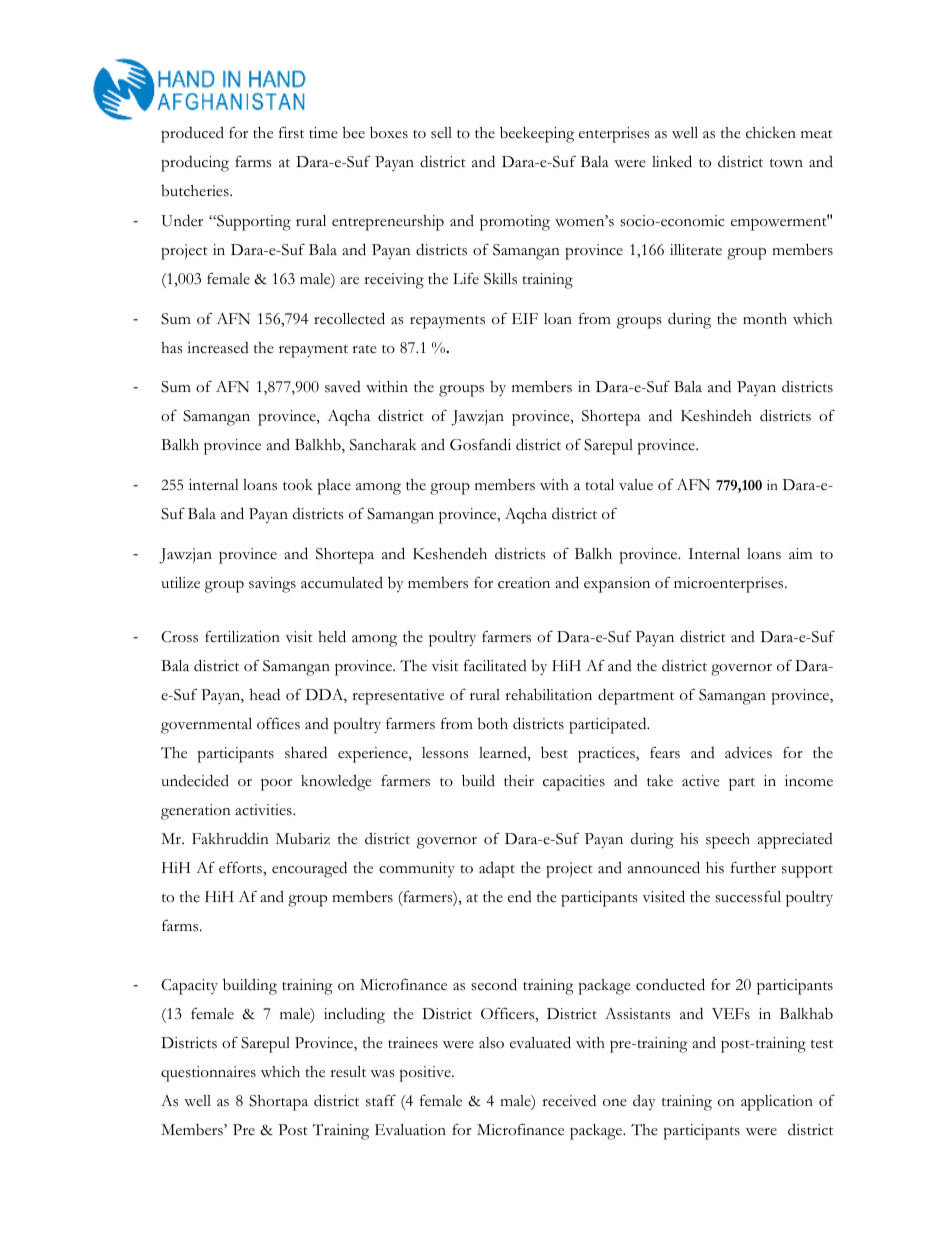 The image size is (952, 1233). I want to click on beekeeping, so click(537, 134).
